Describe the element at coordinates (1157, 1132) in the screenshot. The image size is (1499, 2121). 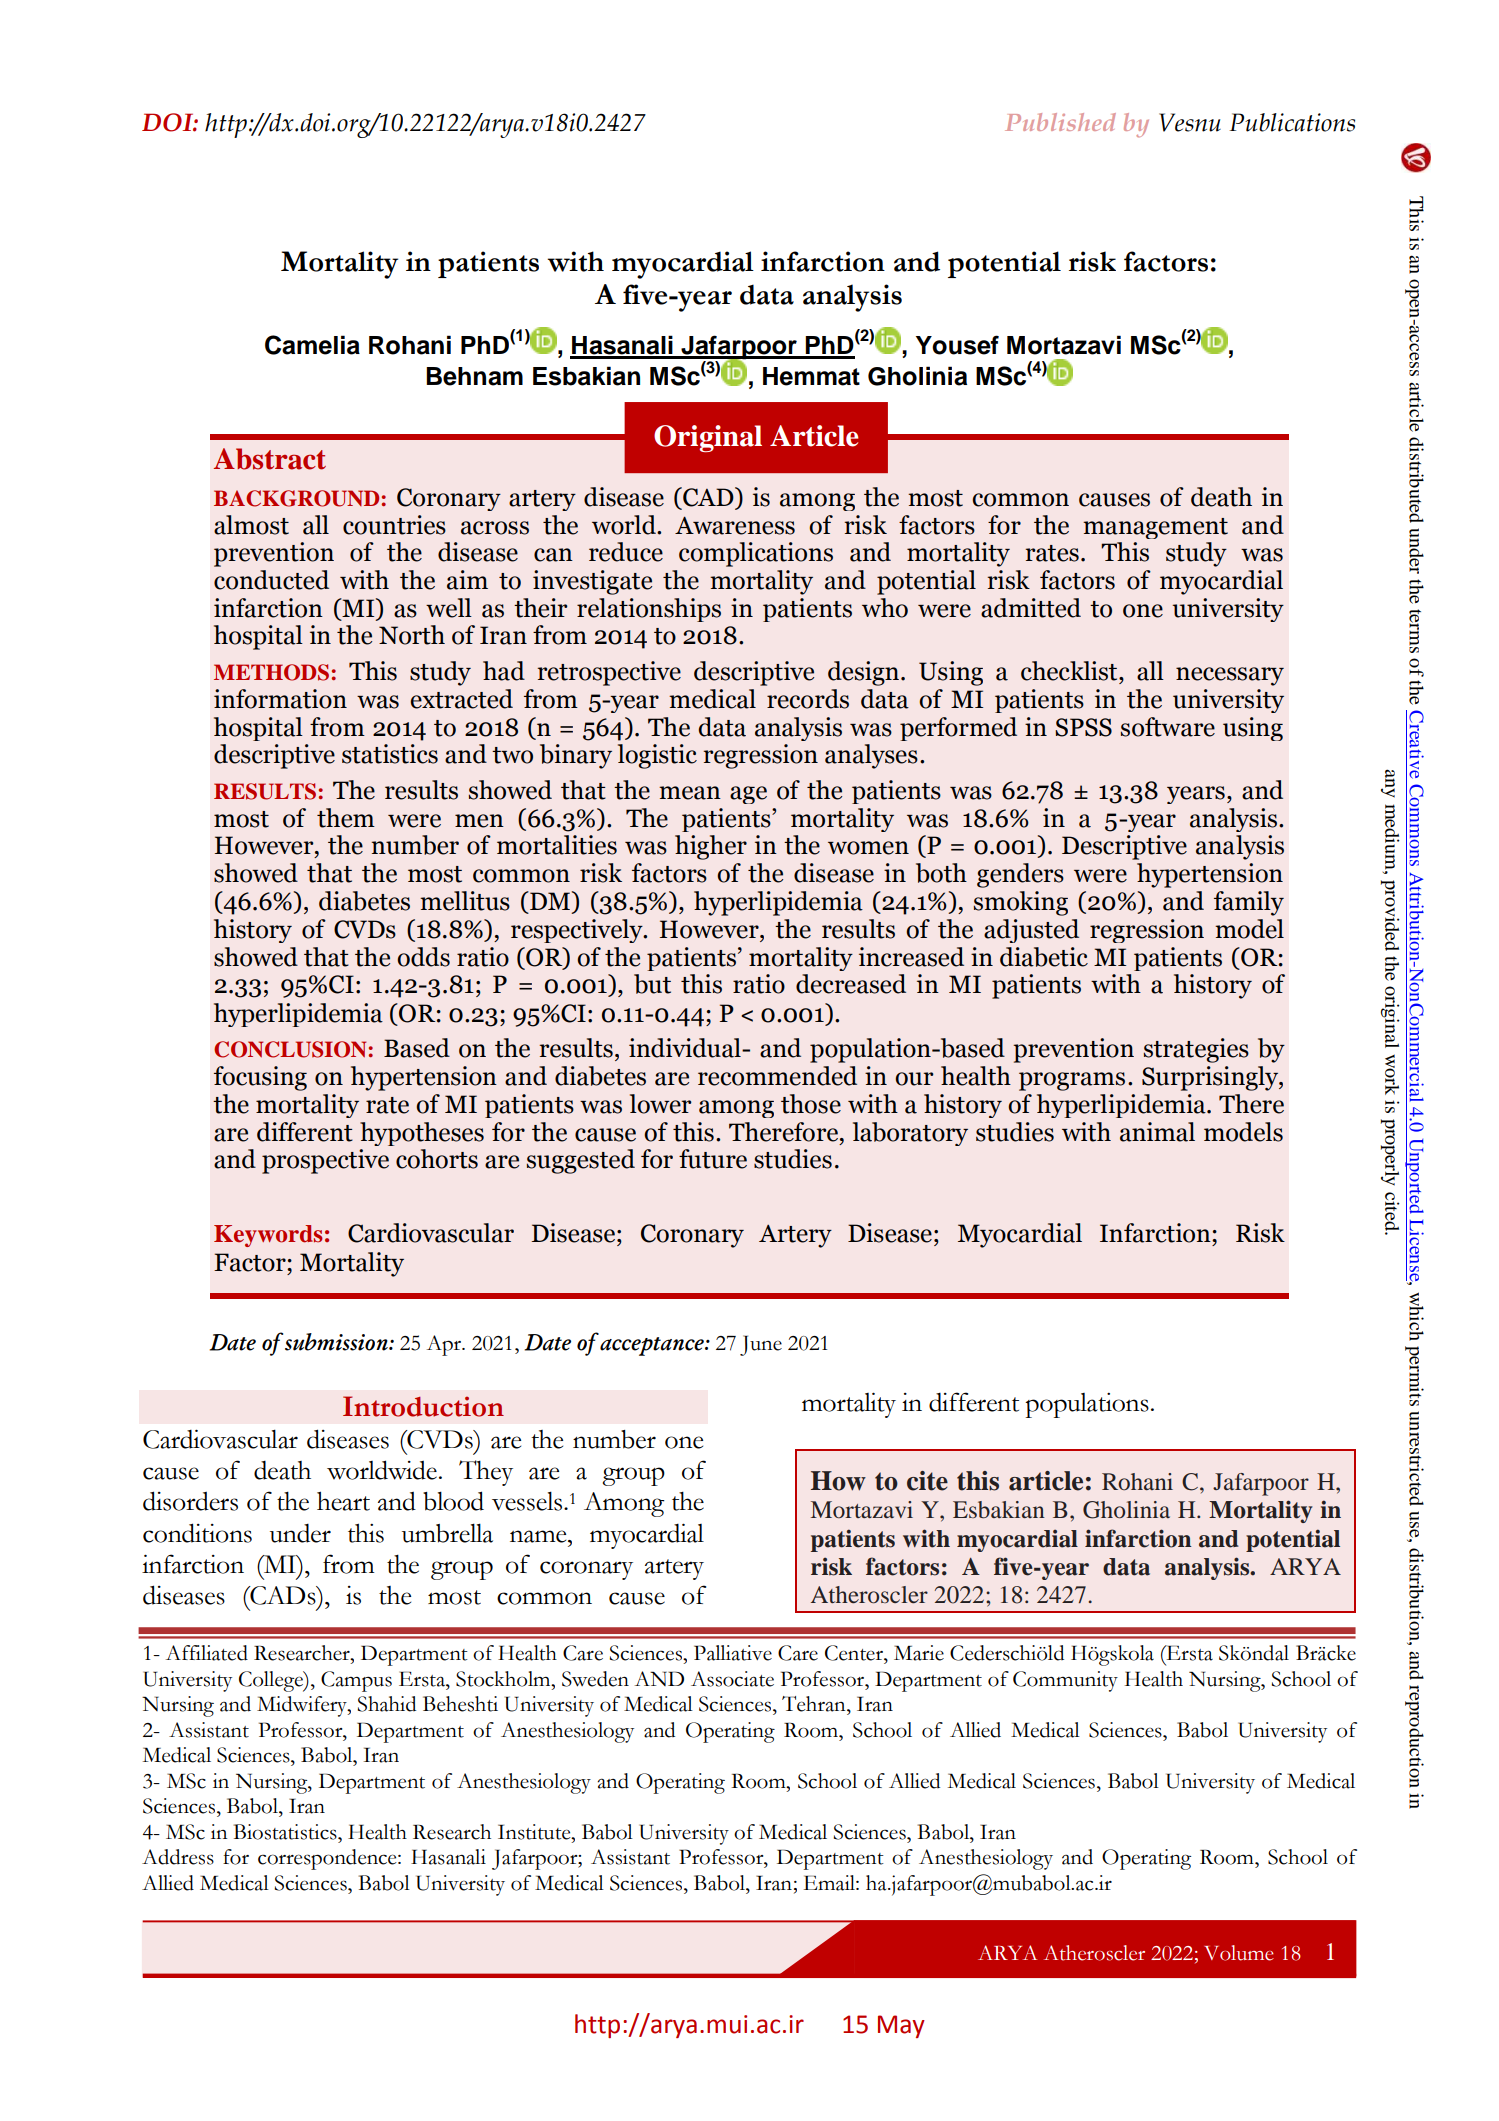
I see `animal` at that location.
